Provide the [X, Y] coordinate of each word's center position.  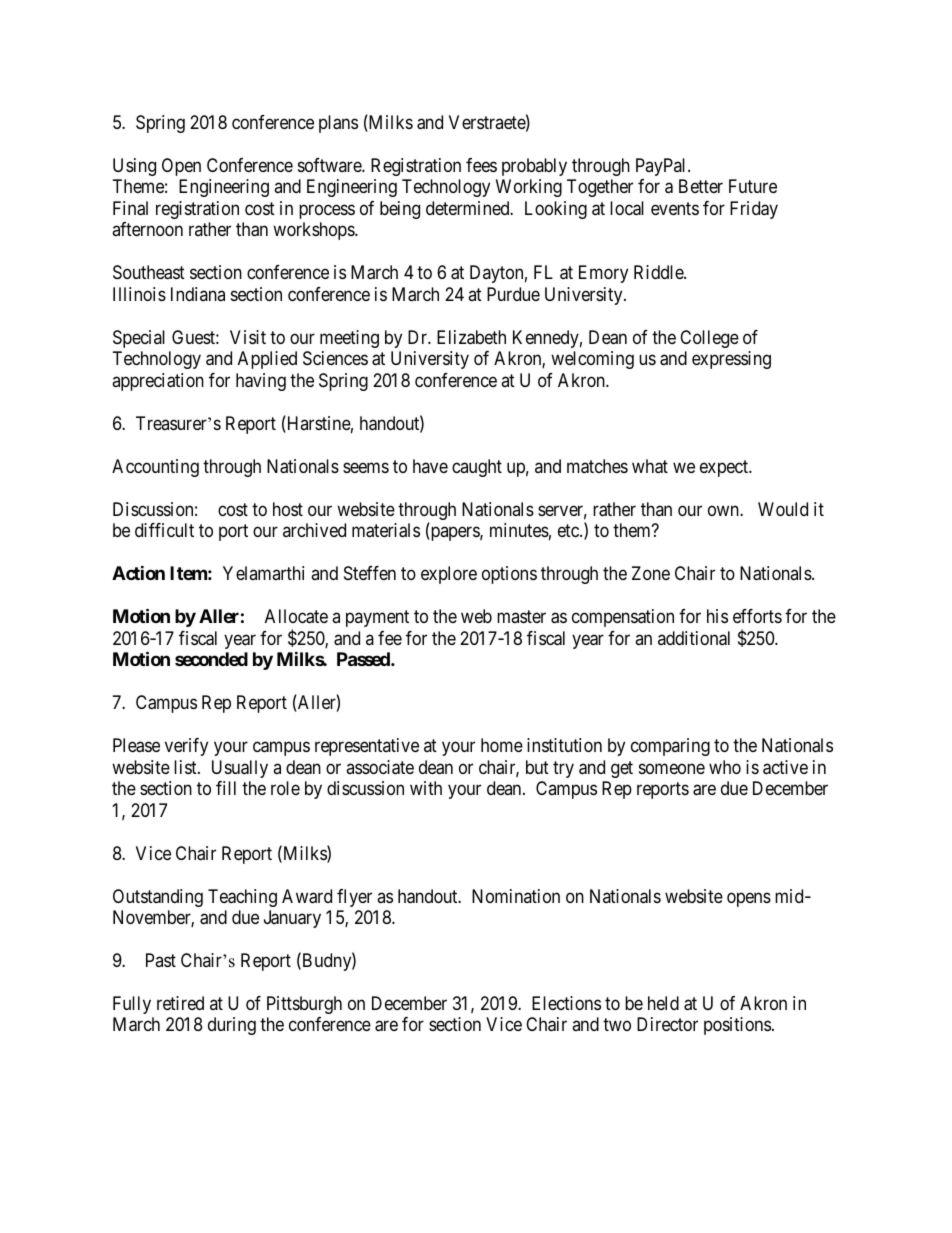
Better [701, 186]
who [725, 767]
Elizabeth [471, 337]
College [709, 339]
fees [481, 165]
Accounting [155, 468]
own [724, 510]
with [426, 788]
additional [694, 638]
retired [180, 1003]
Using [134, 167]
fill [226, 788]
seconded [211, 659]
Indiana [198, 294]
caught [477, 468]
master [521, 616]
